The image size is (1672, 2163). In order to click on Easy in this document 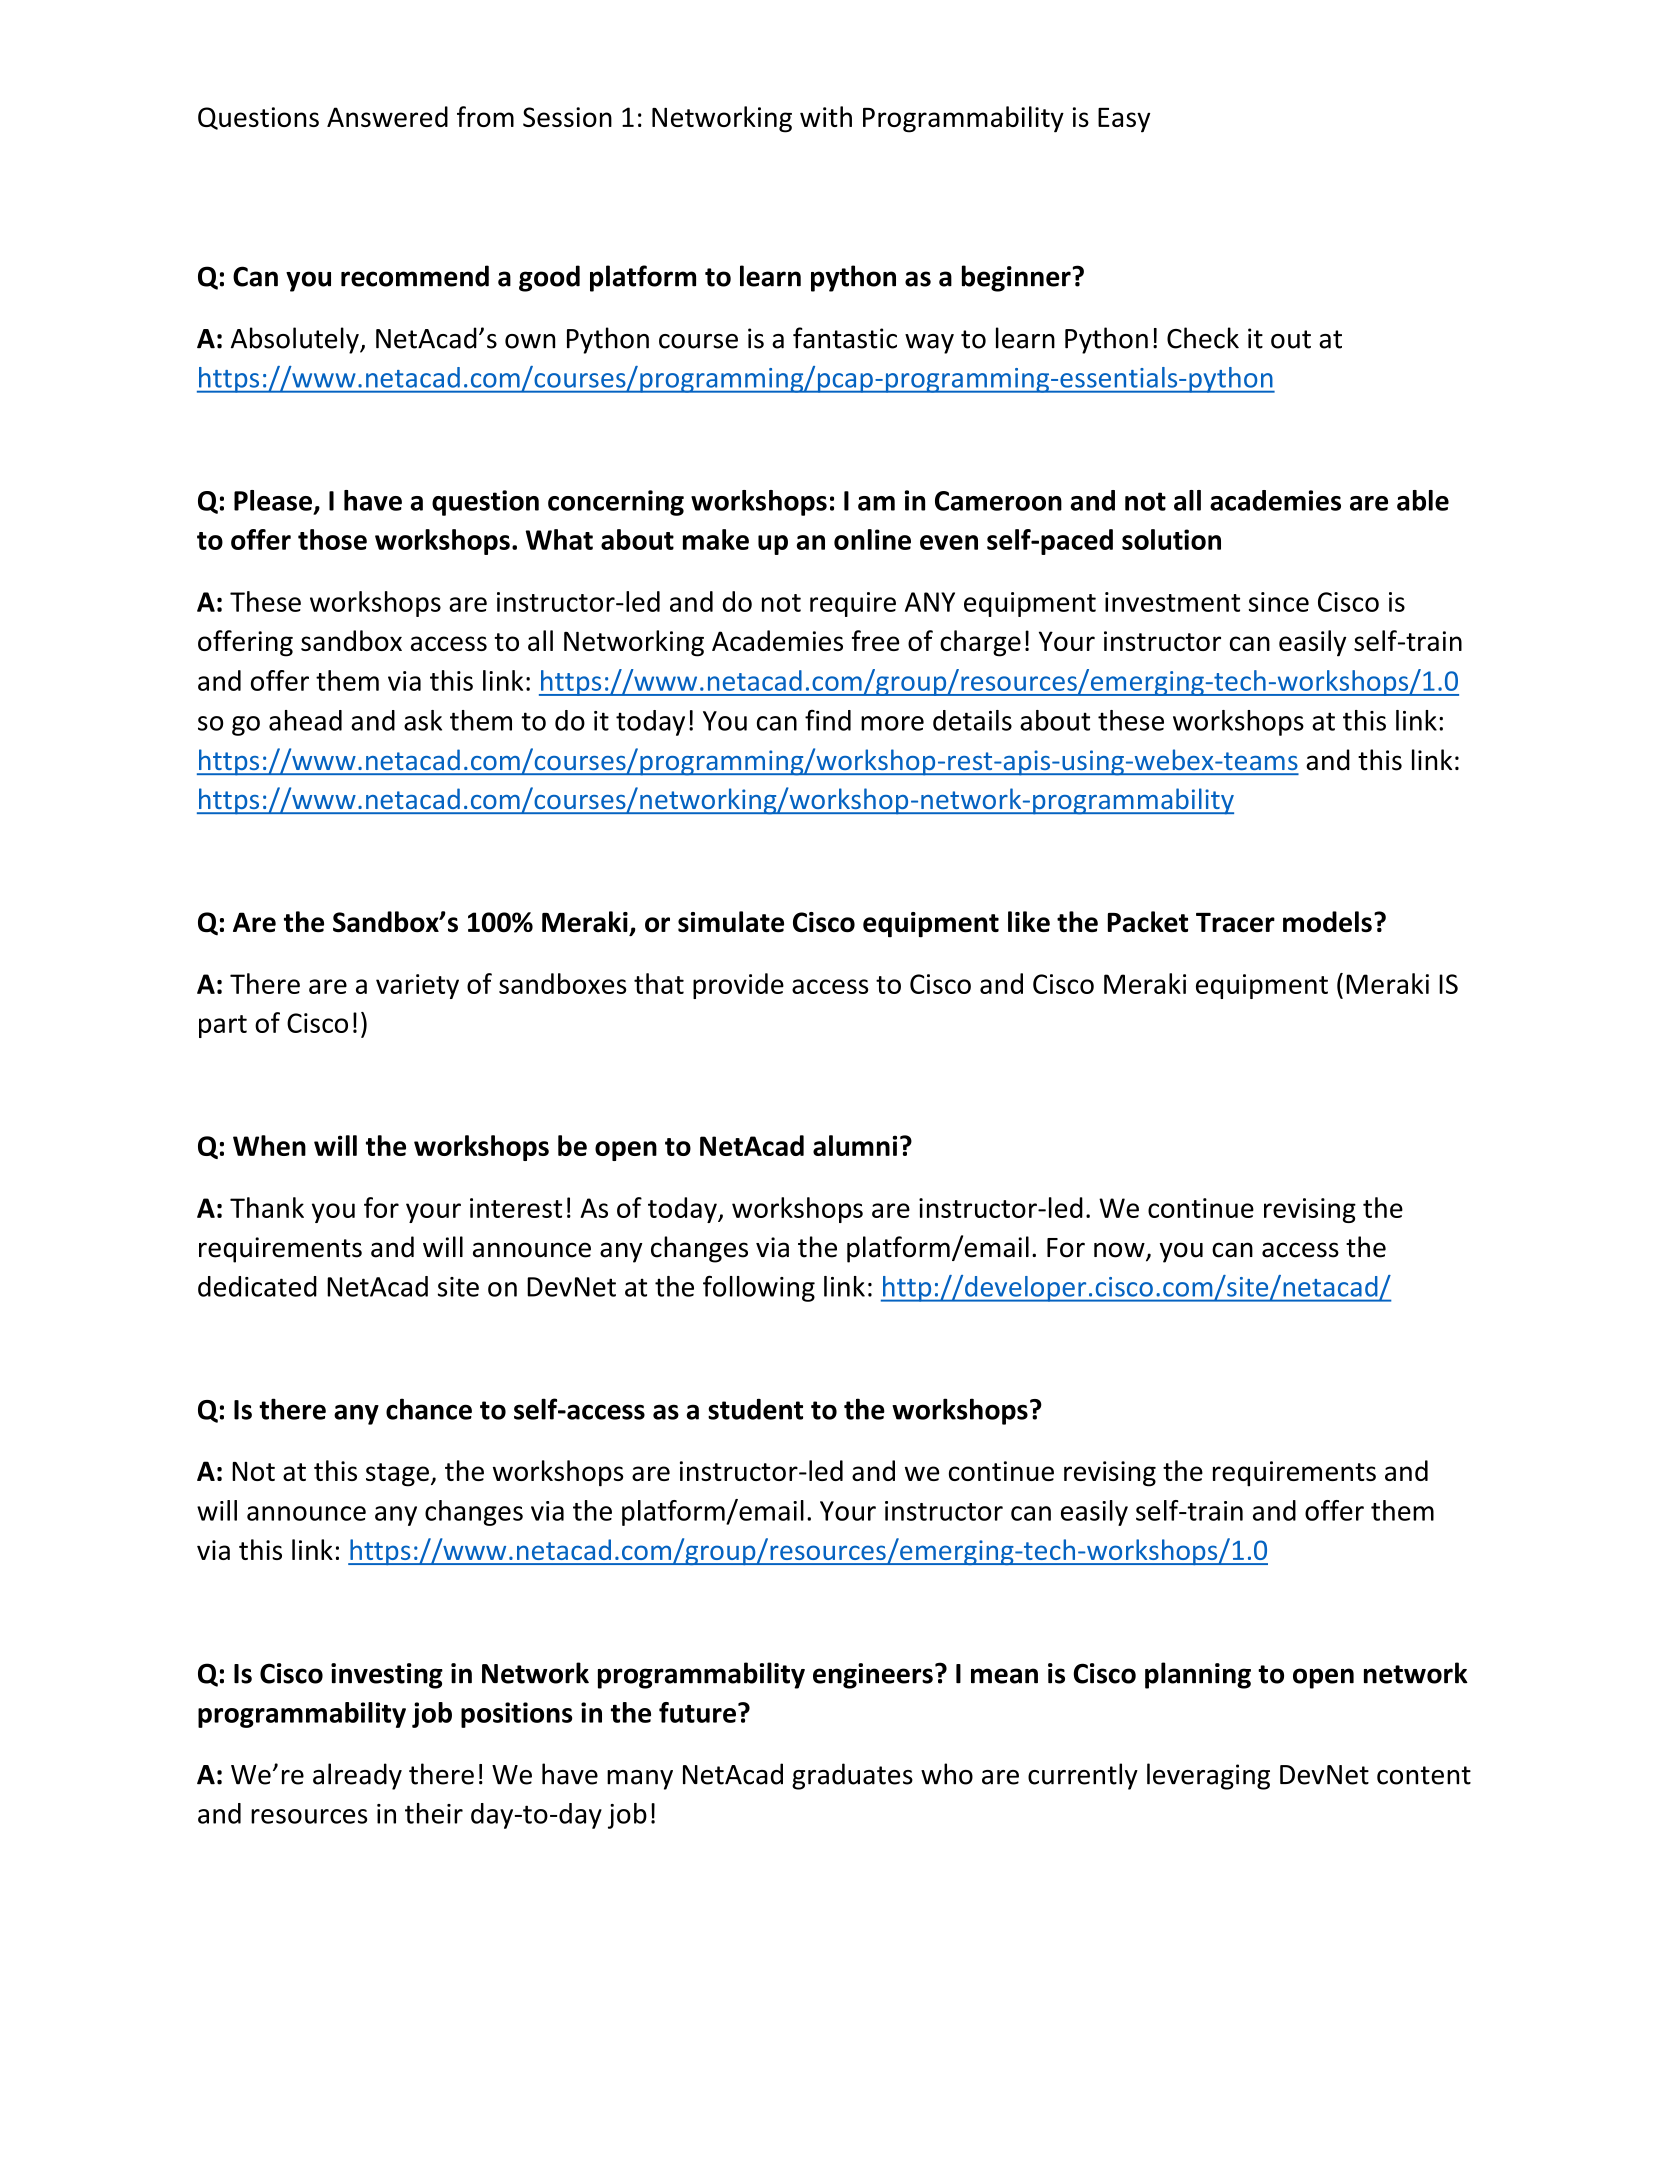, I will do `click(1124, 120)`.
